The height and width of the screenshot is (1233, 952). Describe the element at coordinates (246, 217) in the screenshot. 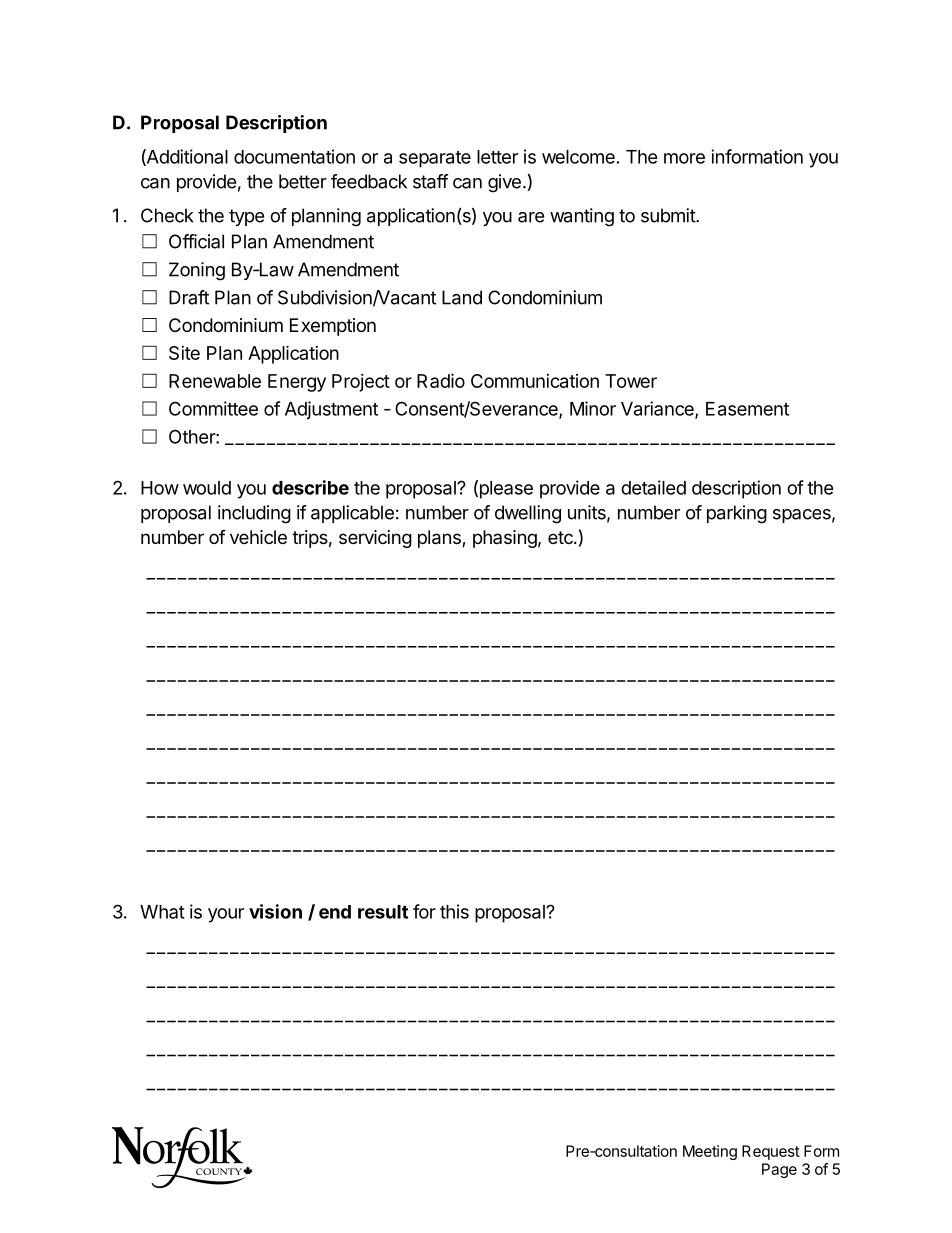

I see `type` at that location.
